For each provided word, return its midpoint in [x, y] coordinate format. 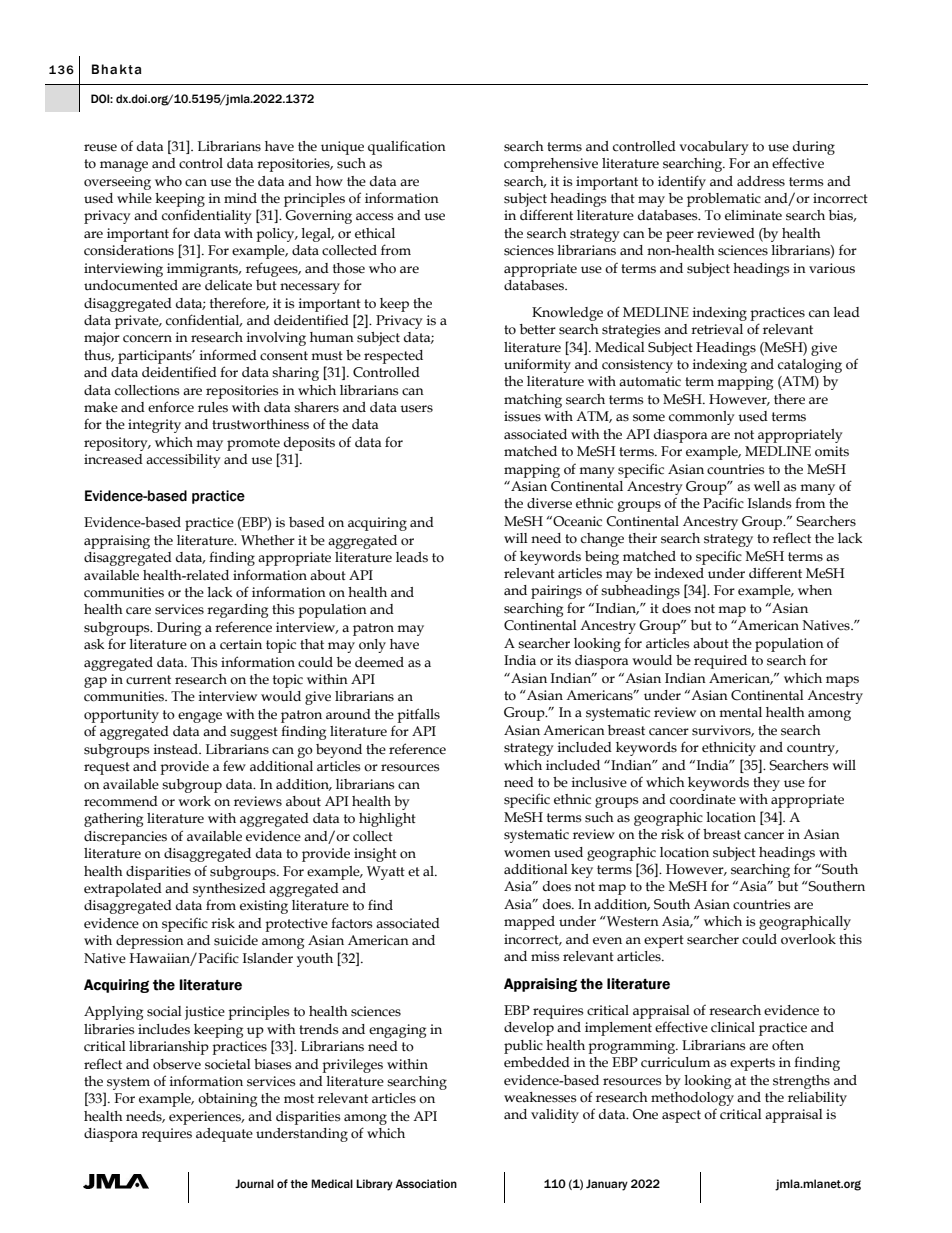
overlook [808, 939]
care [138, 611]
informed [228, 355]
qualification [407, 147]
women [527, 854]
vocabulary [714, 148]
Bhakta [117, 69]
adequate [224, 1135]
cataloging [810, 366]
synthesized [229, 890]
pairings [556, 592]
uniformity [537, 365]
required [720, 662]
